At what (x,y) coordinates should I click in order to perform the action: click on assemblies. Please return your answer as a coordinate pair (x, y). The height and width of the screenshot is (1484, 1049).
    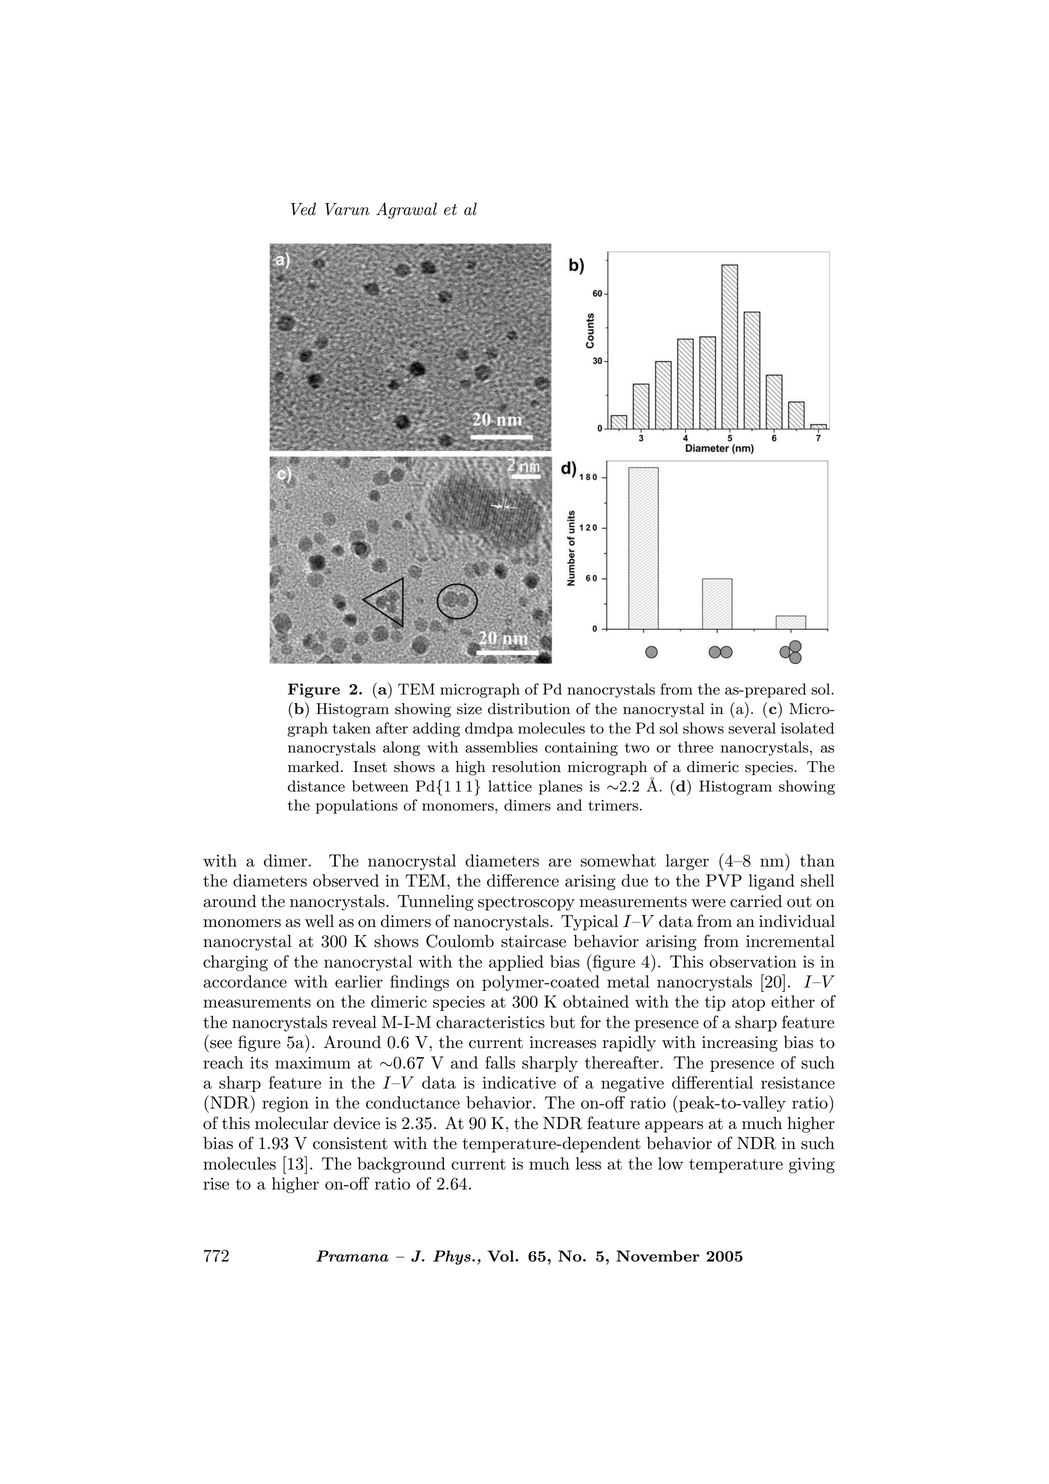
    Looking at the image, I should click on (501, 747).
